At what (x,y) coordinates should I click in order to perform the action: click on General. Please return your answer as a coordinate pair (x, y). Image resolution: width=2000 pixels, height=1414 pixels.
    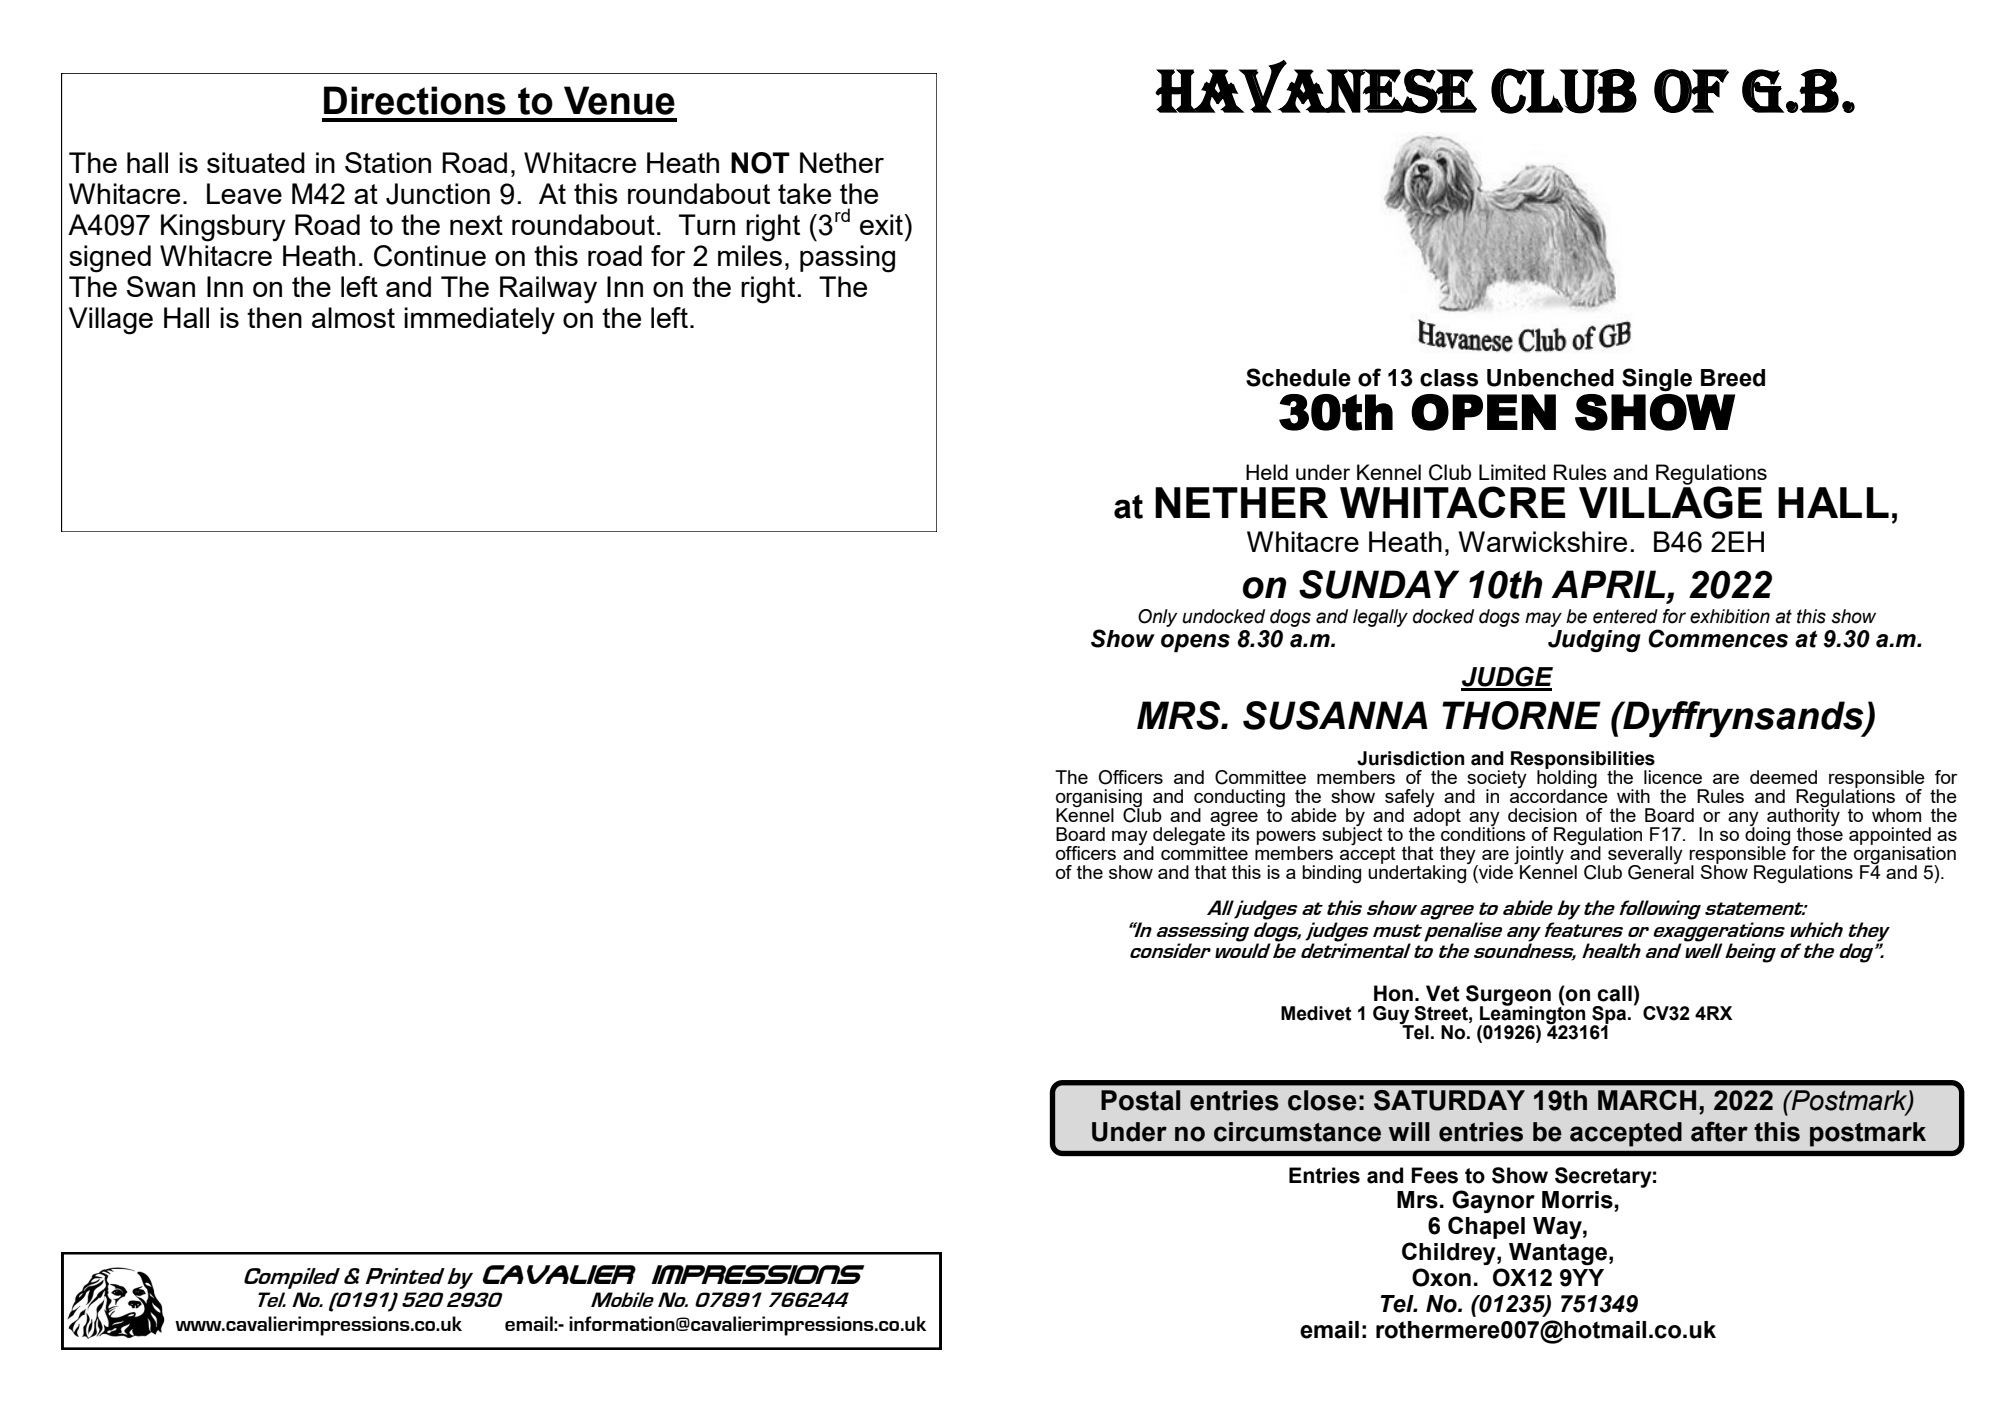
    Looking at the image, I should click on (1661, 871).
